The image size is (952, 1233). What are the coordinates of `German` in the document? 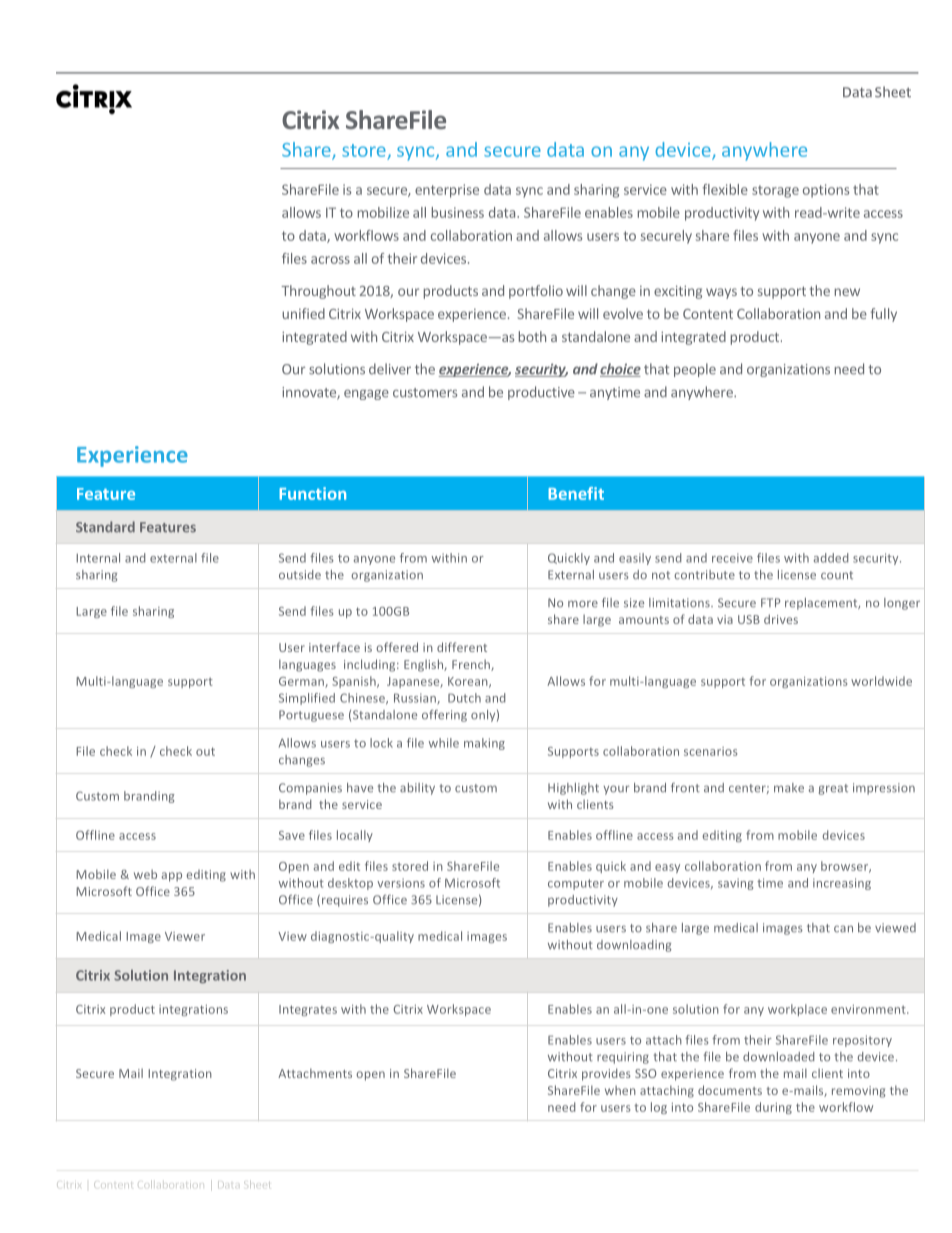 It's located at (302, 682).
